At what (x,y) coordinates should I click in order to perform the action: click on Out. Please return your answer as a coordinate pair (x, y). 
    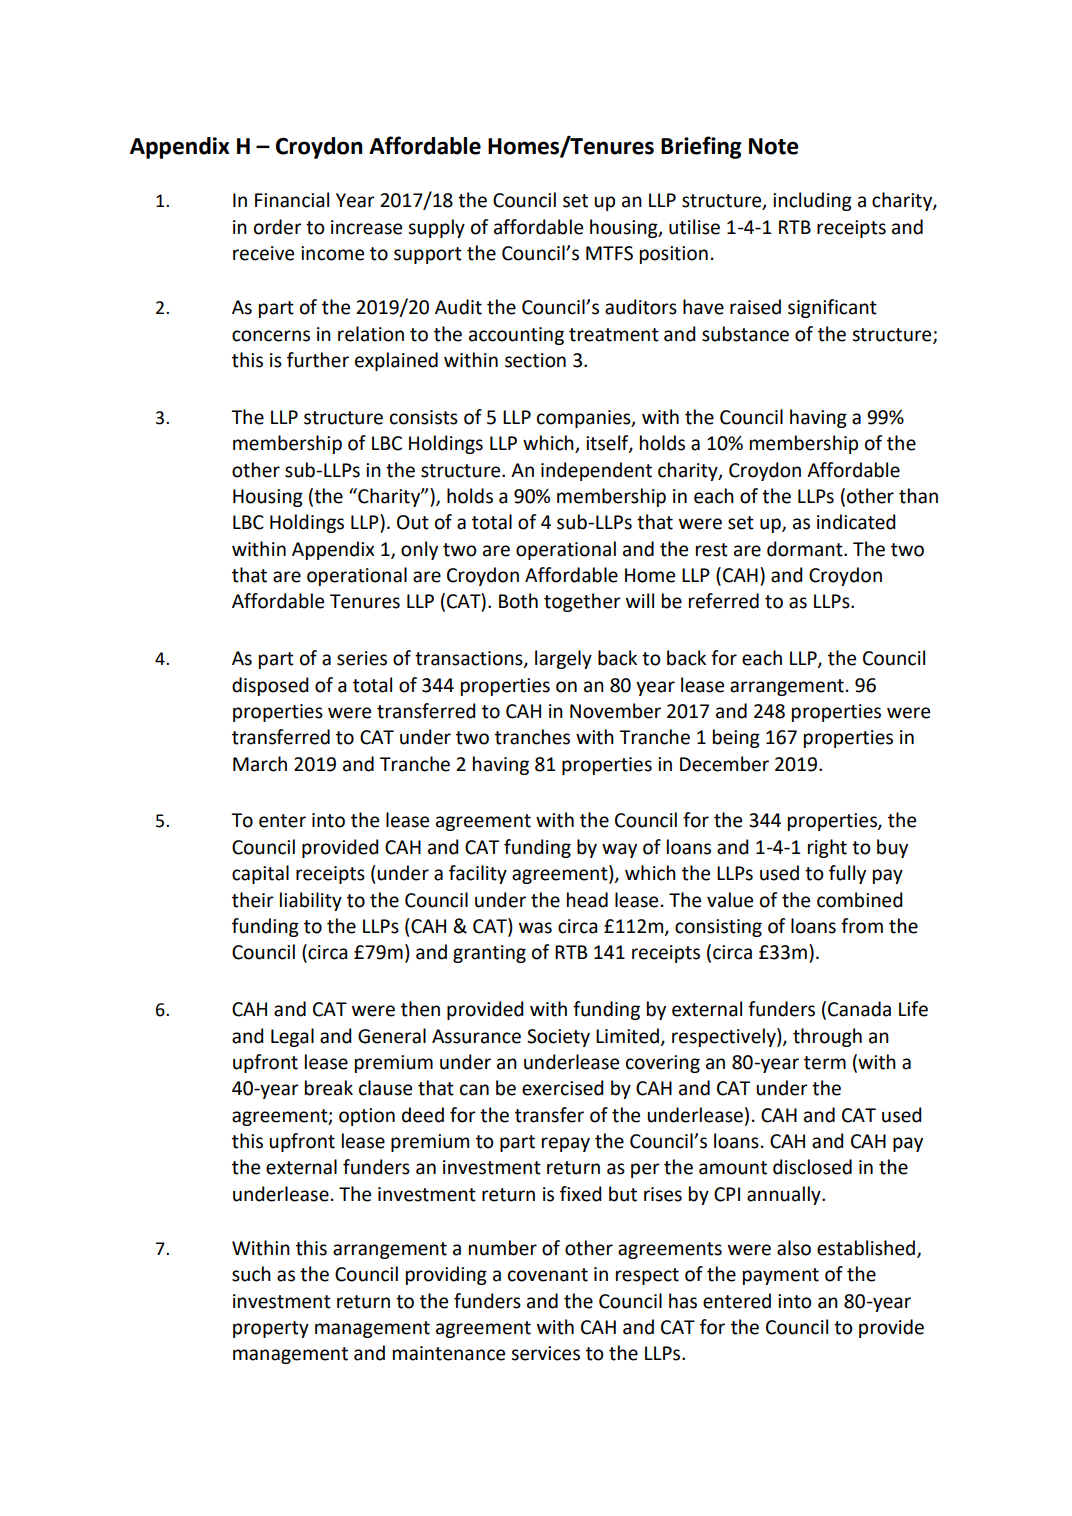
    Looking at the image, I should click on (413, 522).
